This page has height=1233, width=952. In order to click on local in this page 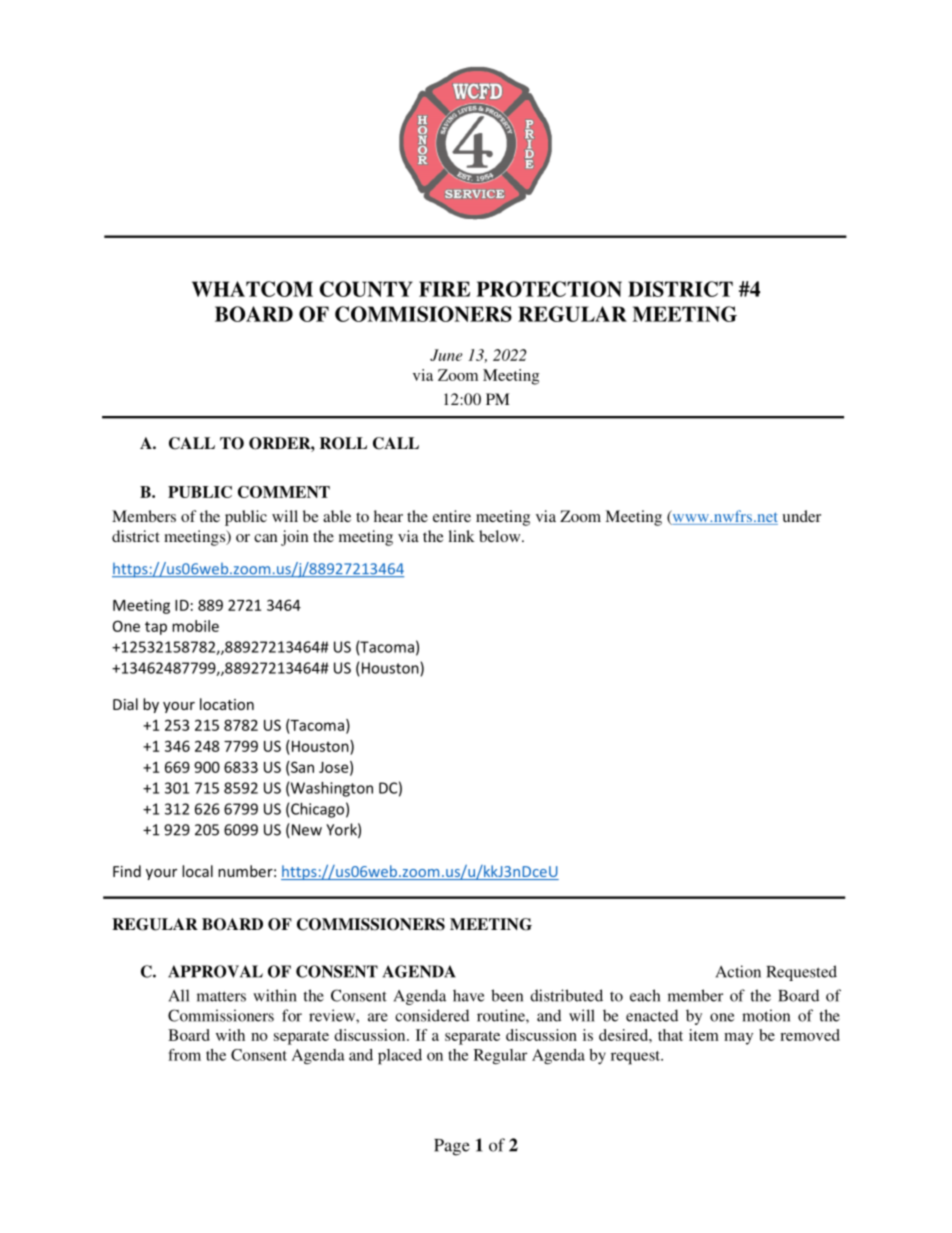, I will do `click(197, 871)`.
